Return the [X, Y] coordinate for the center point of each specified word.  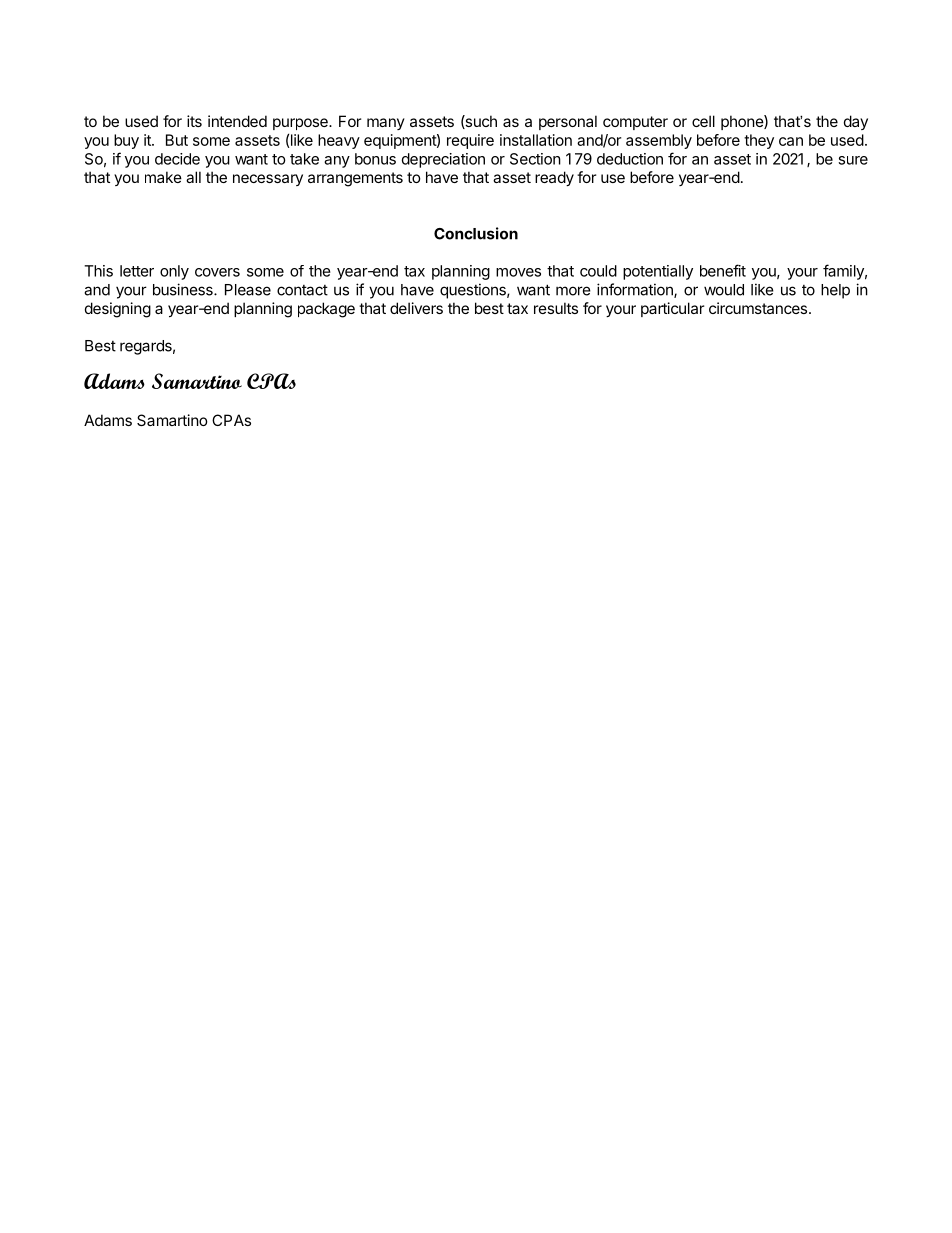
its [194, 121]
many [386, 124]
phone [743, 122]
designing [118, 310]
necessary [268, 180]
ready [554, 178]
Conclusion [476, 233]
